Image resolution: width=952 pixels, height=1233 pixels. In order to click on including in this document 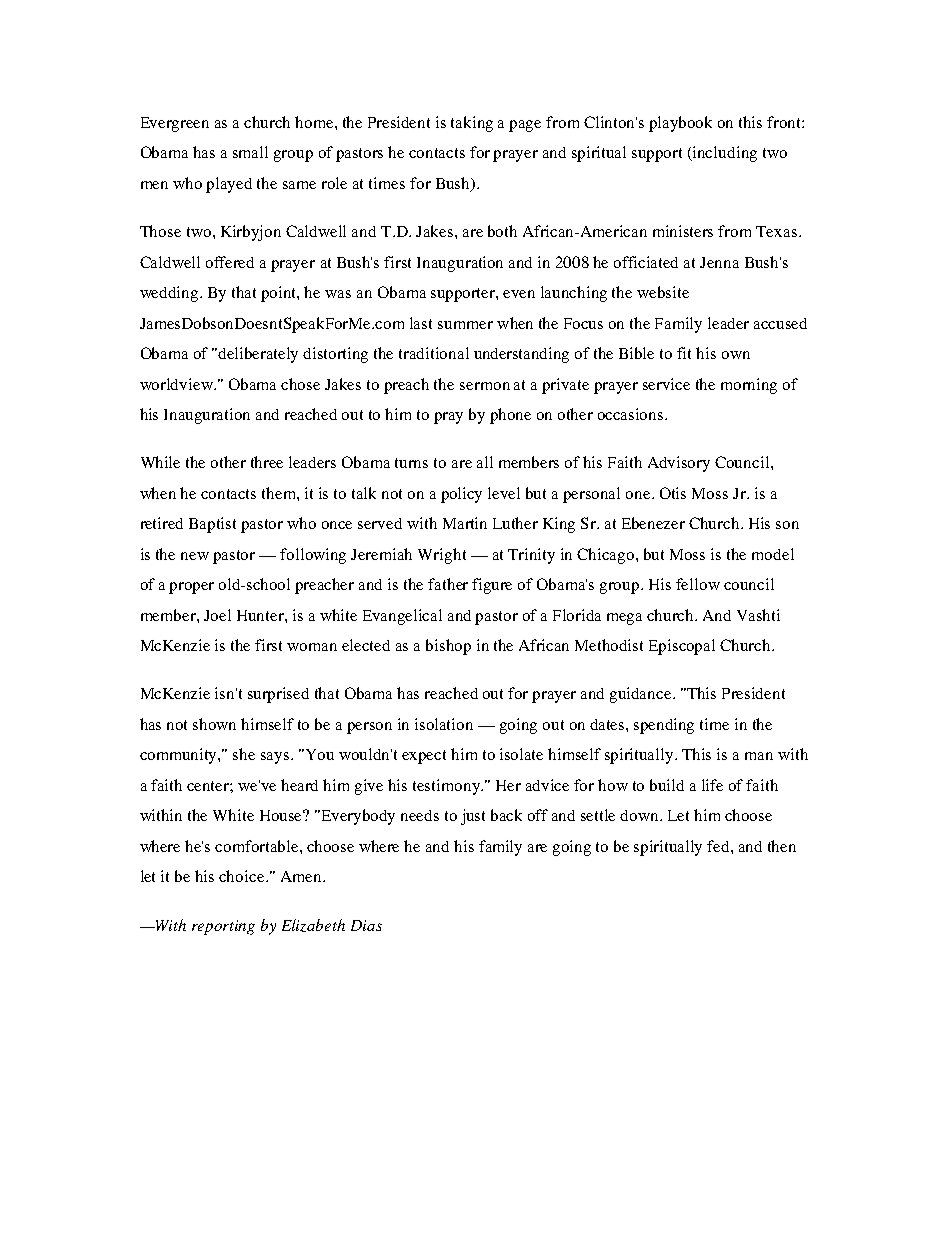, I will do `click(724, 154)`.
